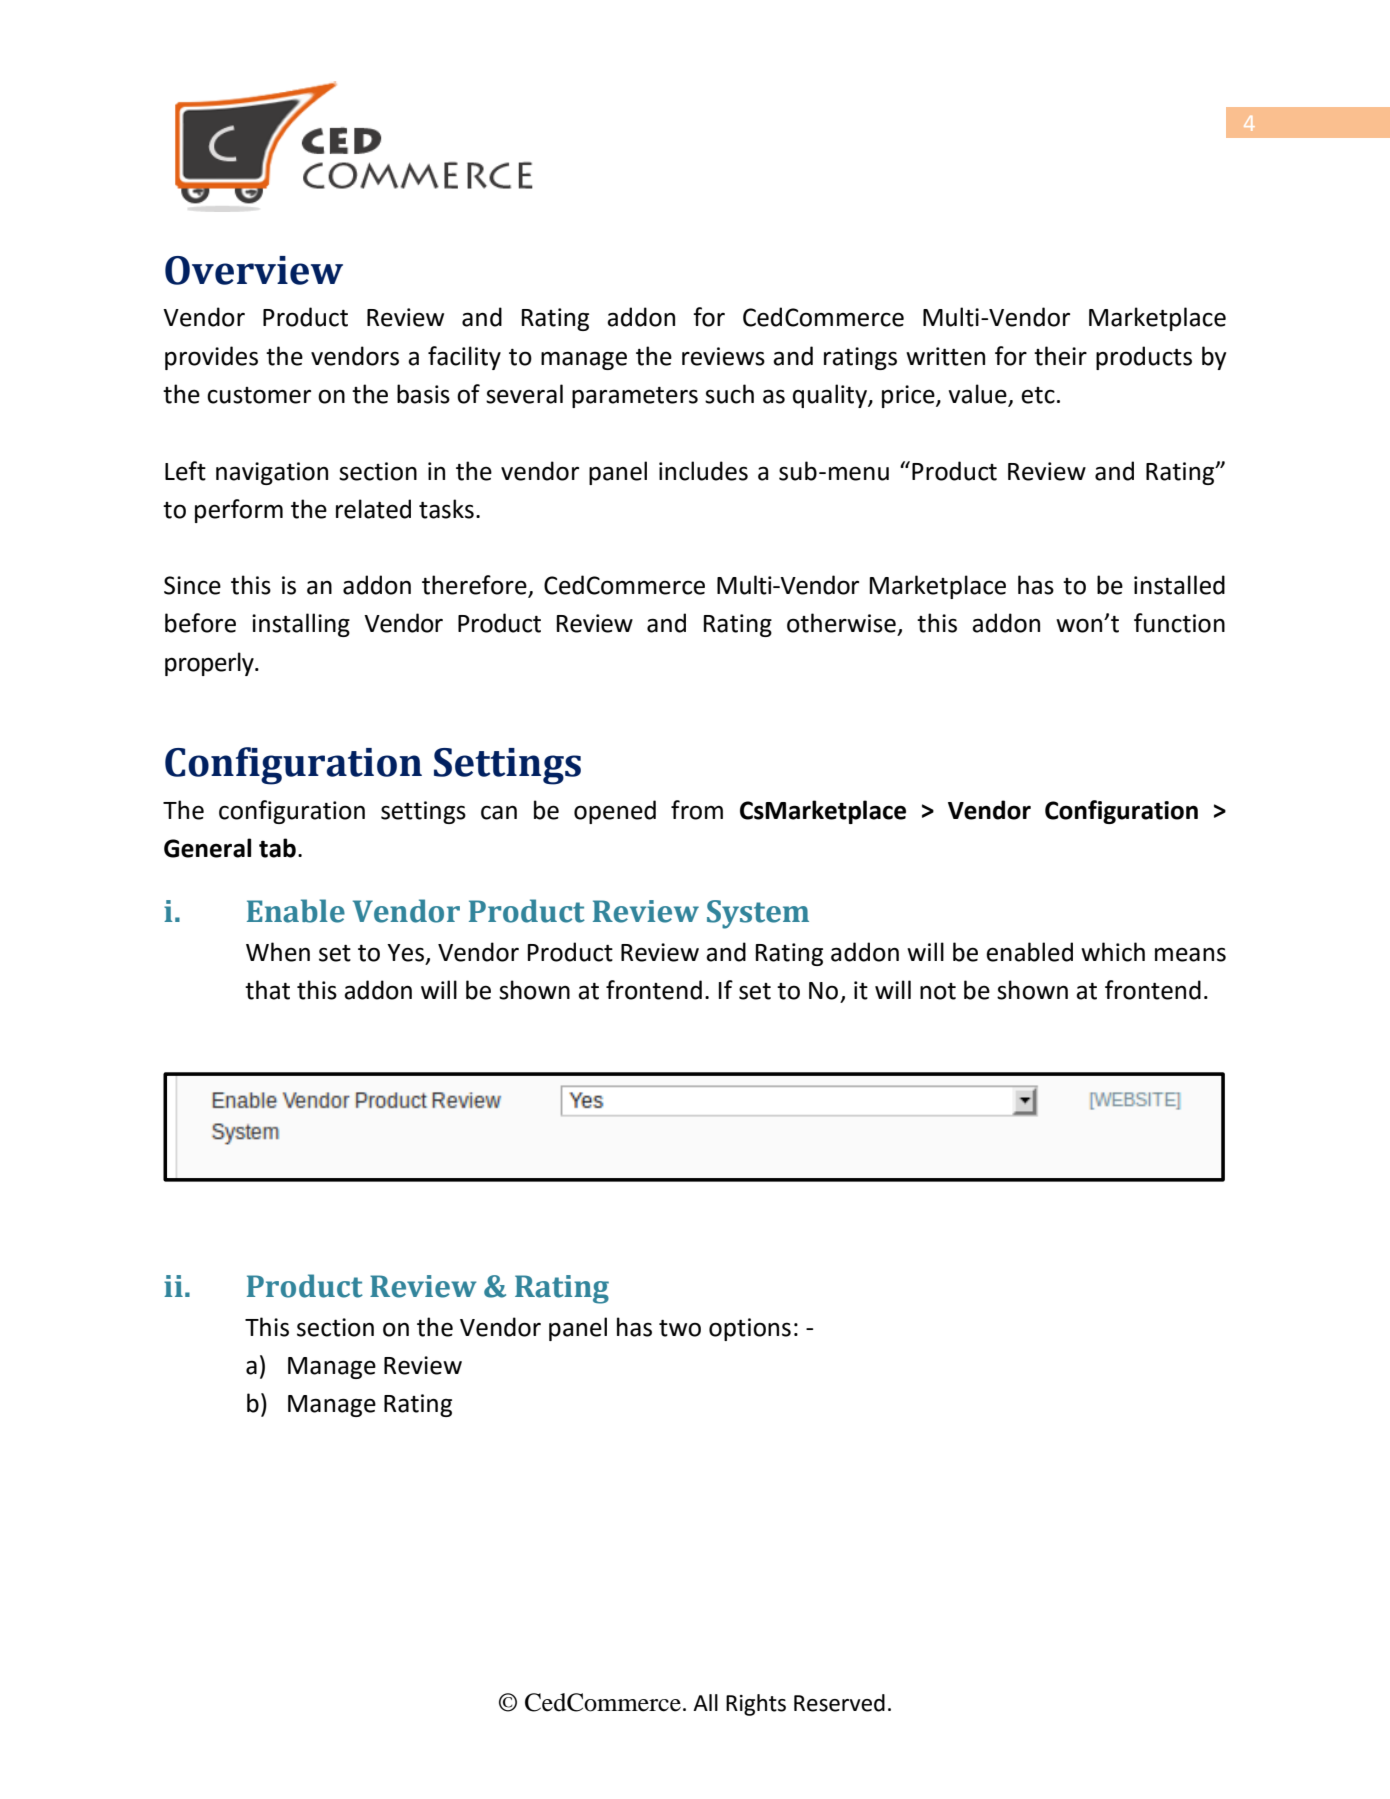 Image resolution: width=1390 pixels, height=1799 pixels. Describe the element at coordinates (254, 270) in the screenshot. I see `Overview` at that location.
